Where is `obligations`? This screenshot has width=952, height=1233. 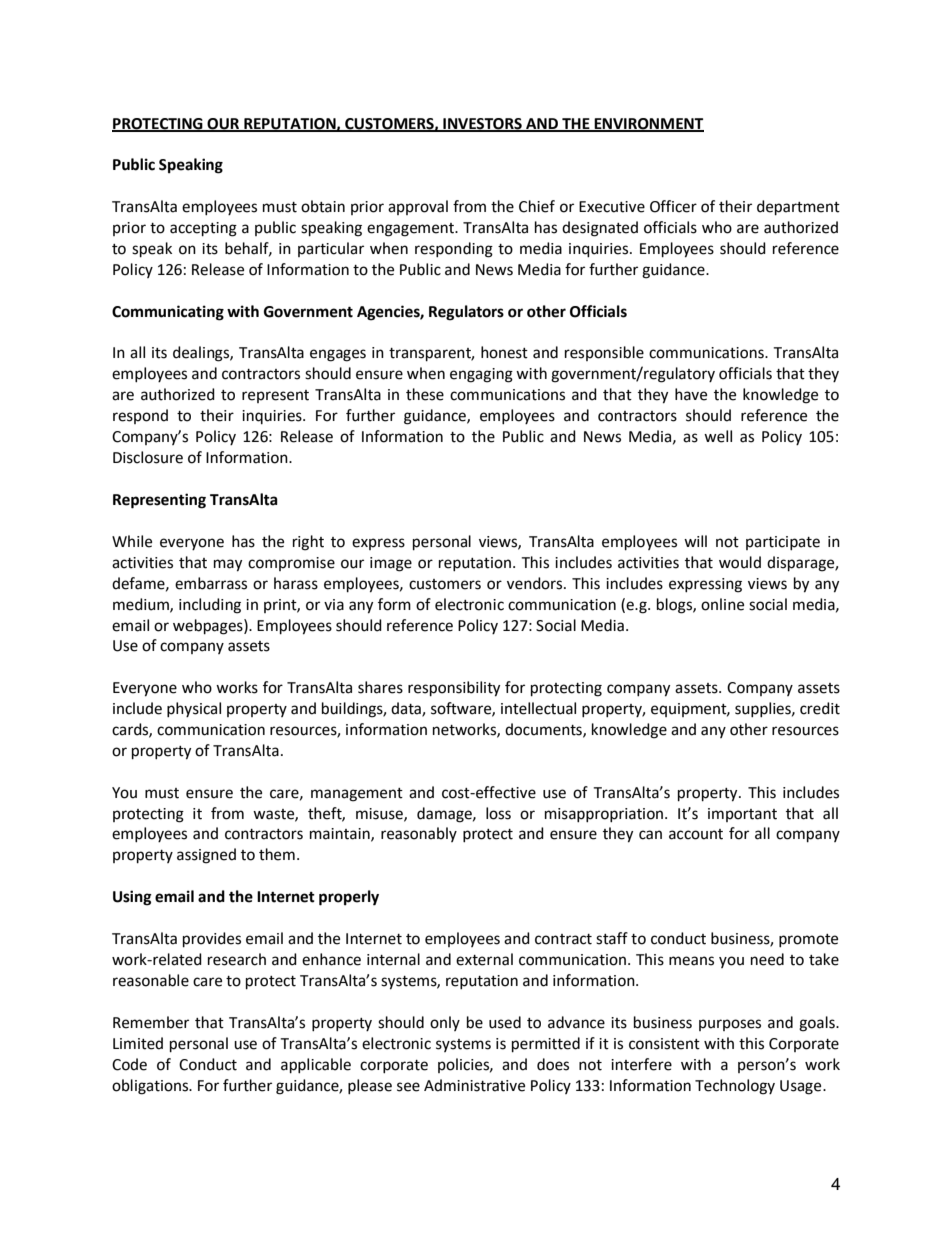
obligations is located at coordinates (151, 1087).
